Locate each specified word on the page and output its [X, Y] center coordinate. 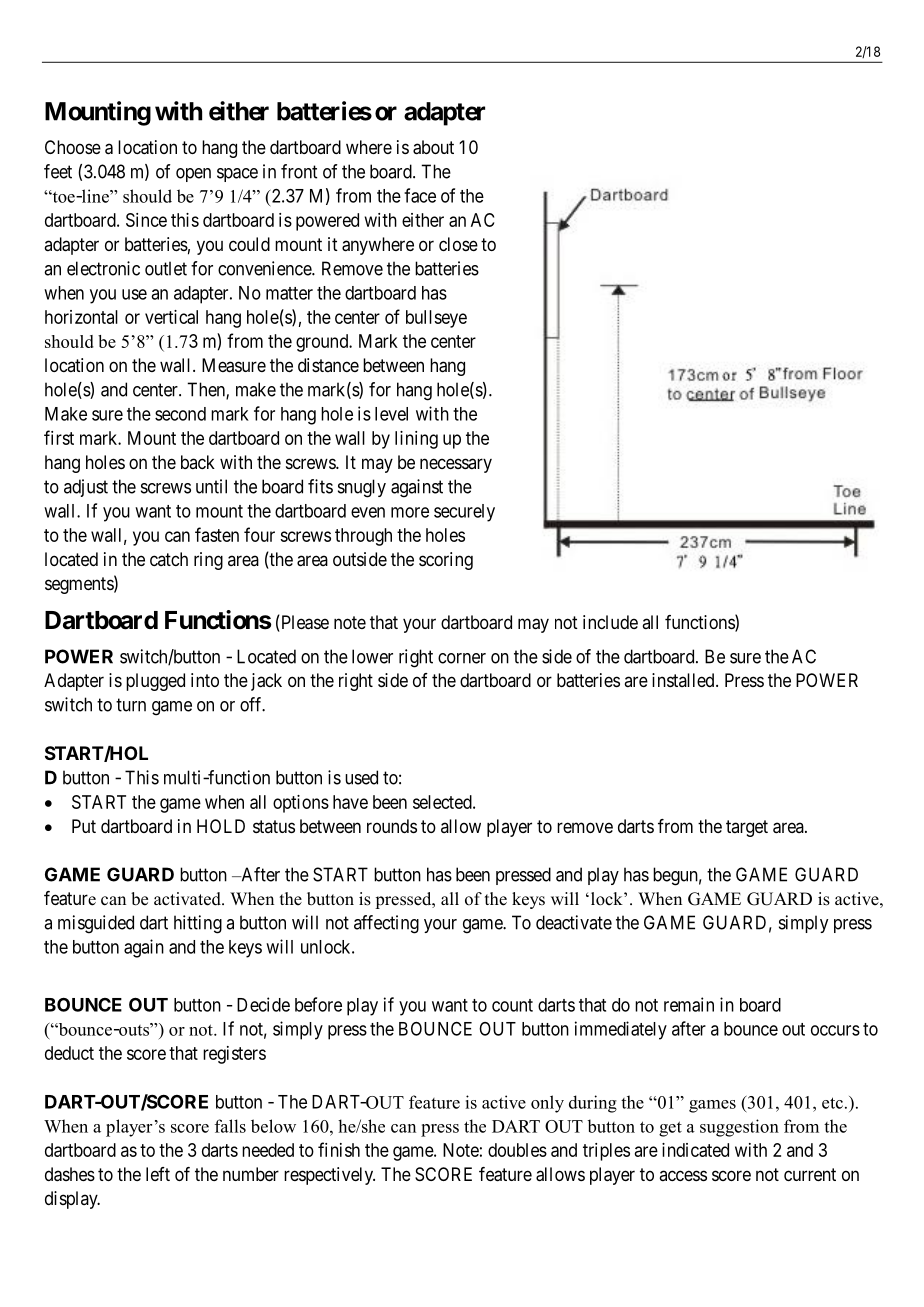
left [158, 1174]
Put [84, 826]
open [193, 175]
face [420, 195]
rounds [392, 826]
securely [464, 513]
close [458, 244]
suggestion [739, 1128]
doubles [517, 1150]
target [747, 828]
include [610, 622]
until [211, 486]
